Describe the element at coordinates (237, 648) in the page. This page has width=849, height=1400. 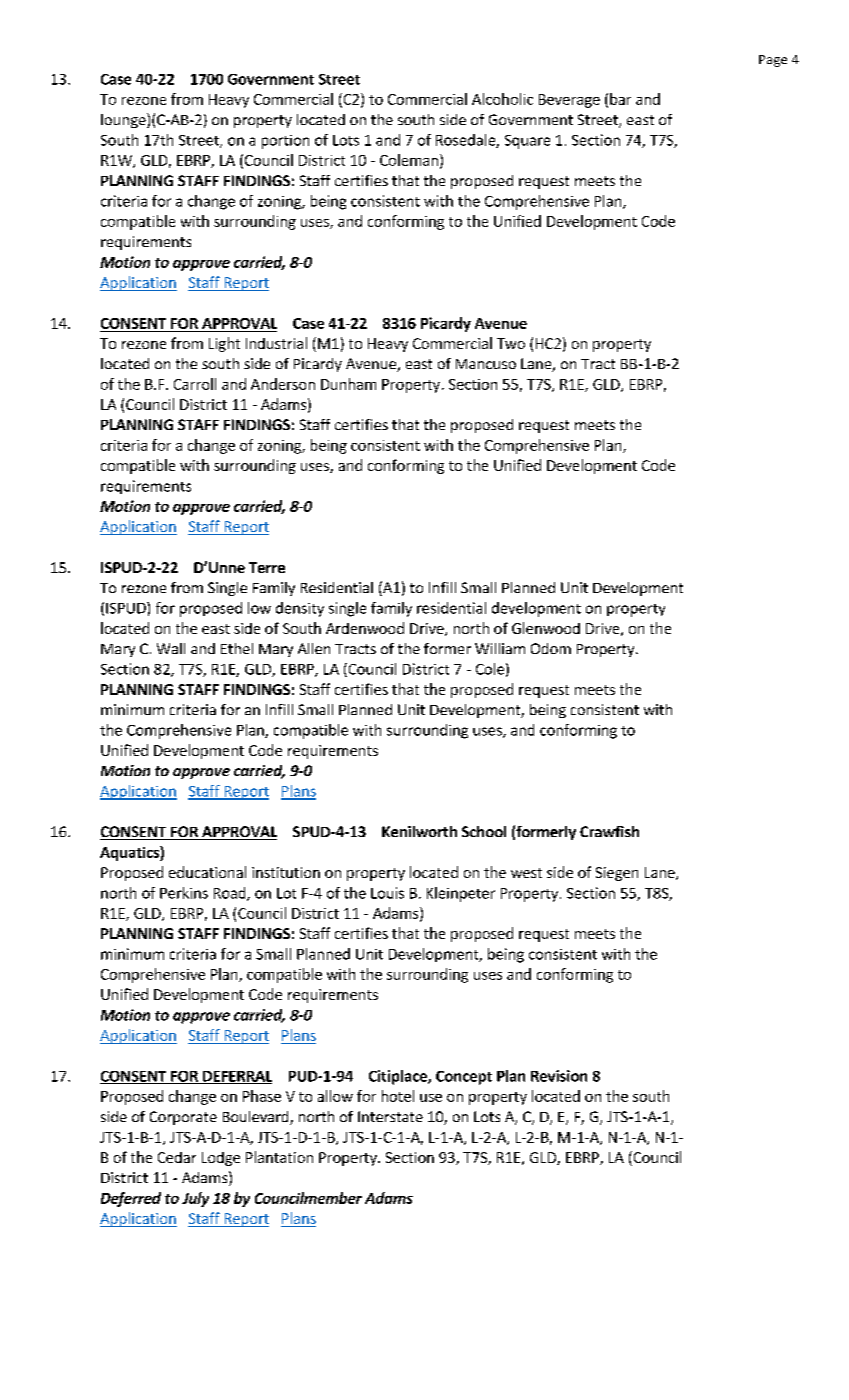
I see `Ethel` at that location.
